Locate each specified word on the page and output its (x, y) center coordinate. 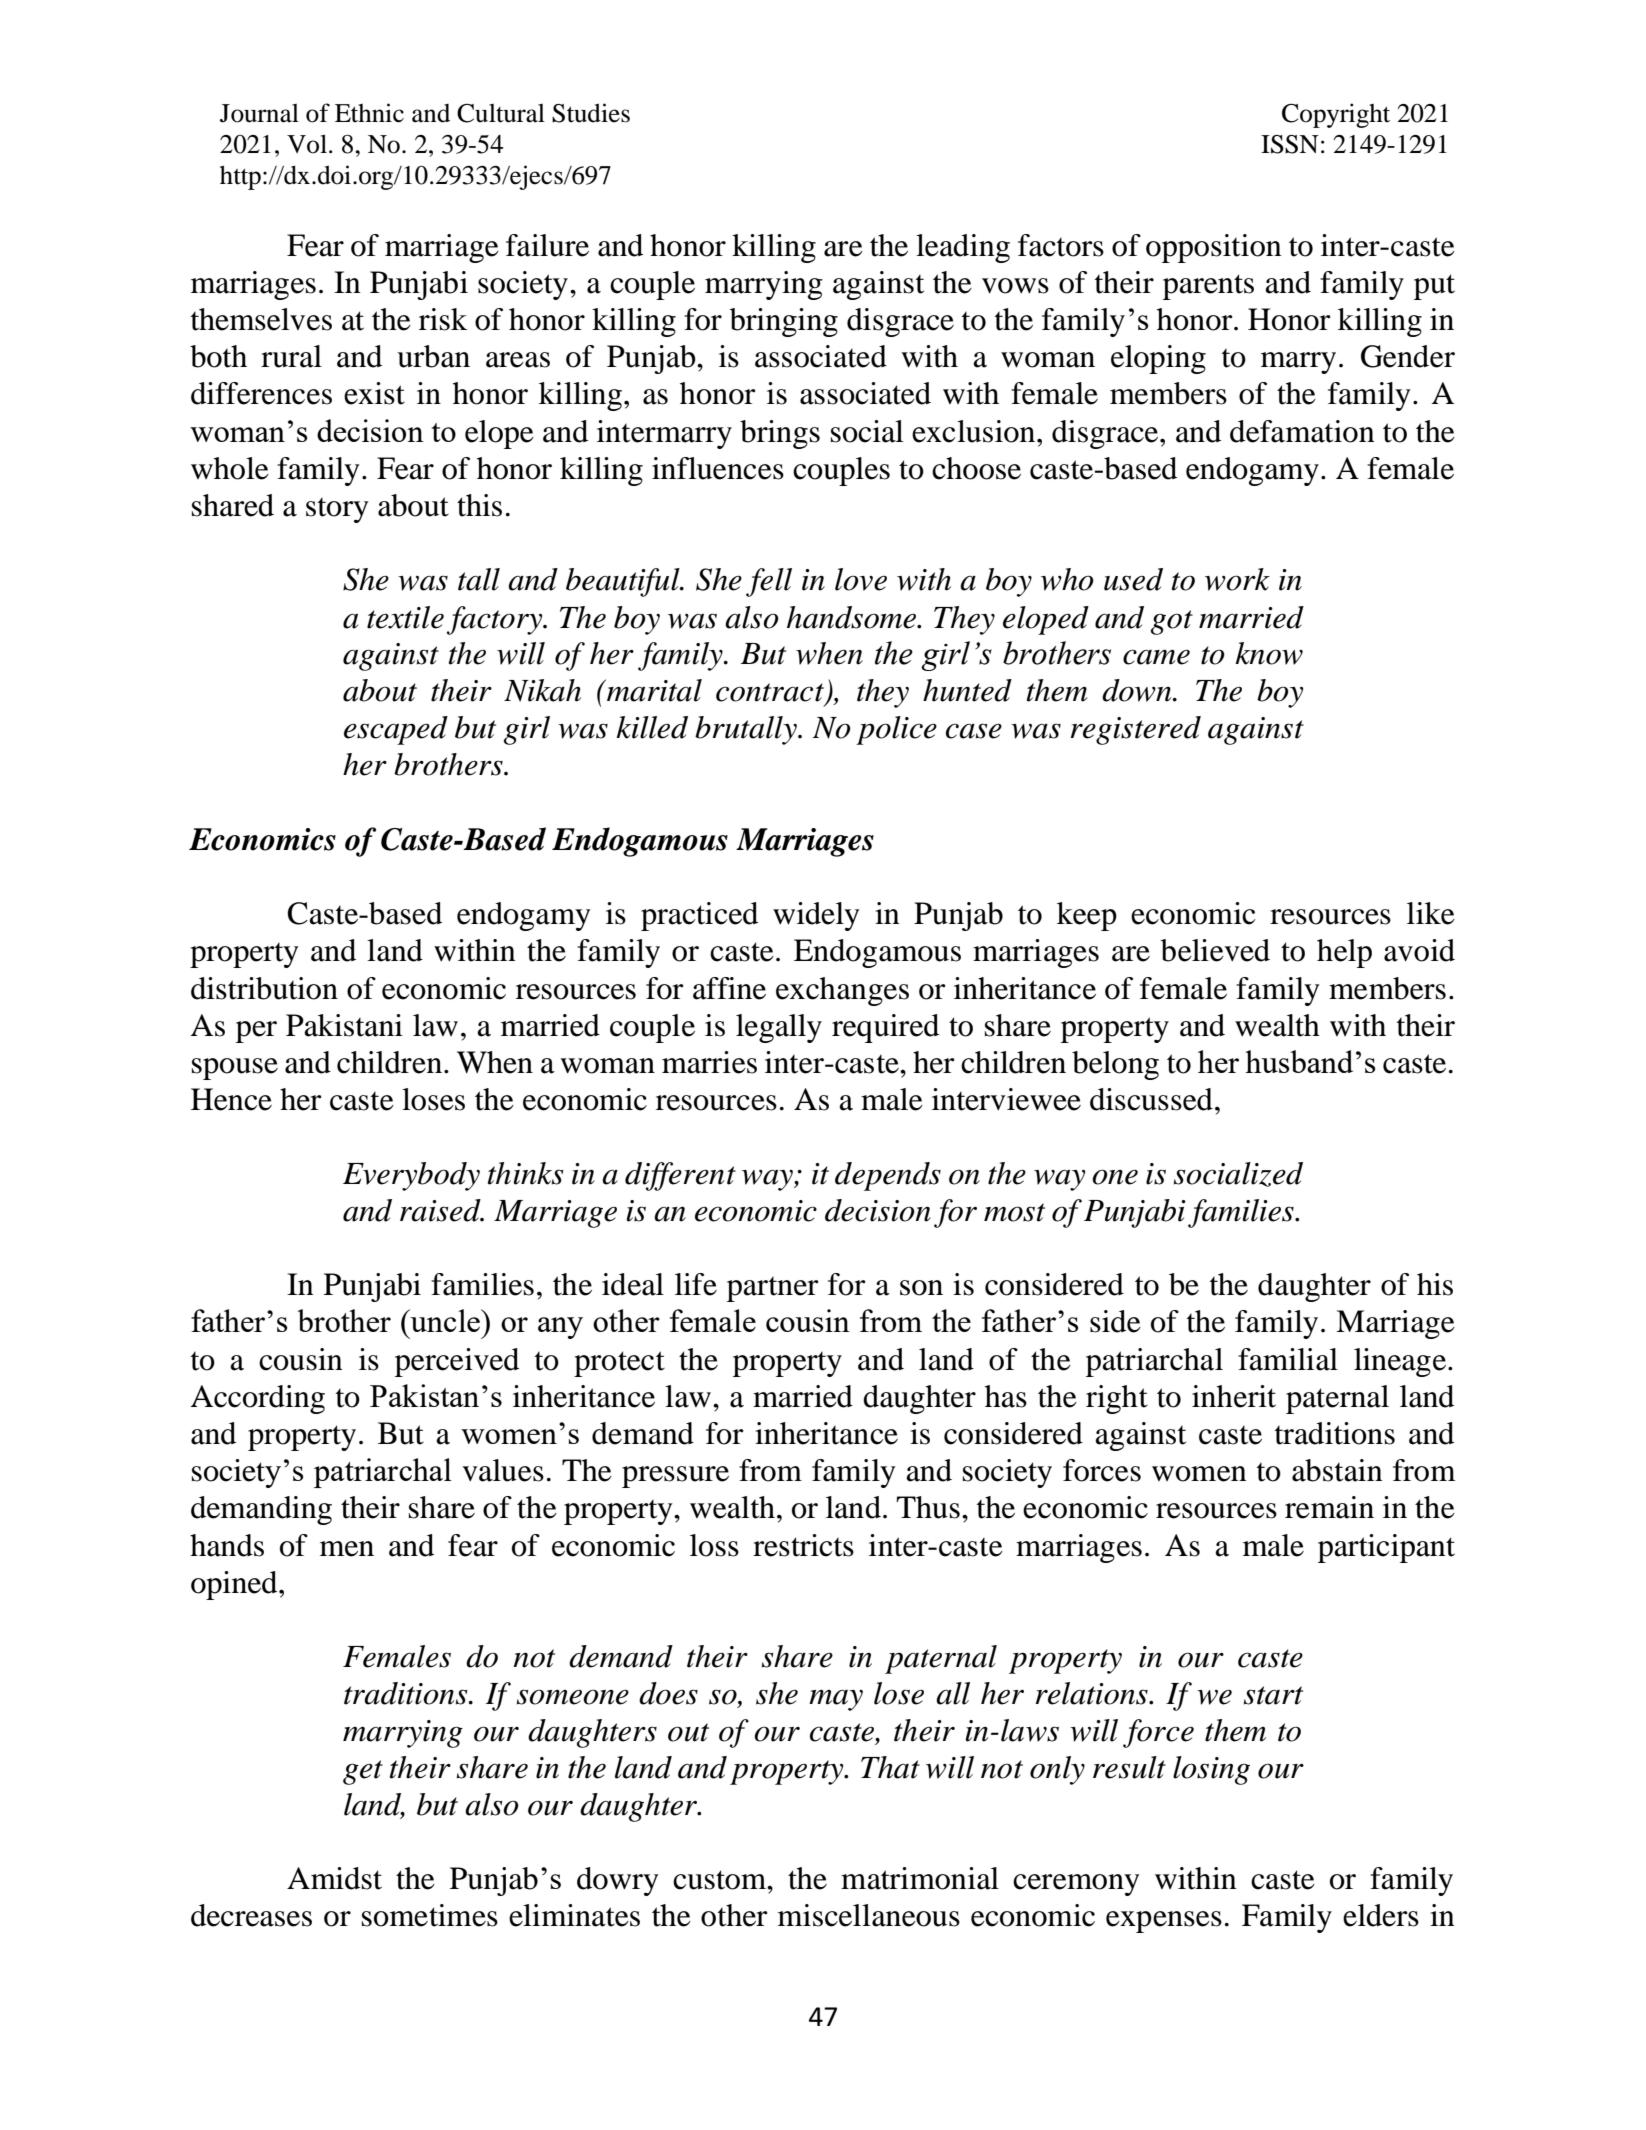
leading (963, 248)
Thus (928, 1507)
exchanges (842, 991)
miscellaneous (869, 1915)
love (861, 579)
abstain (1337, 1470)
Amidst (334, 1878)
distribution (264, 988)
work (1237, 579)
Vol (307, 144)
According (258, 1399)
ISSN (1290, 144)
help (1344, 953)
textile (405, 617)
